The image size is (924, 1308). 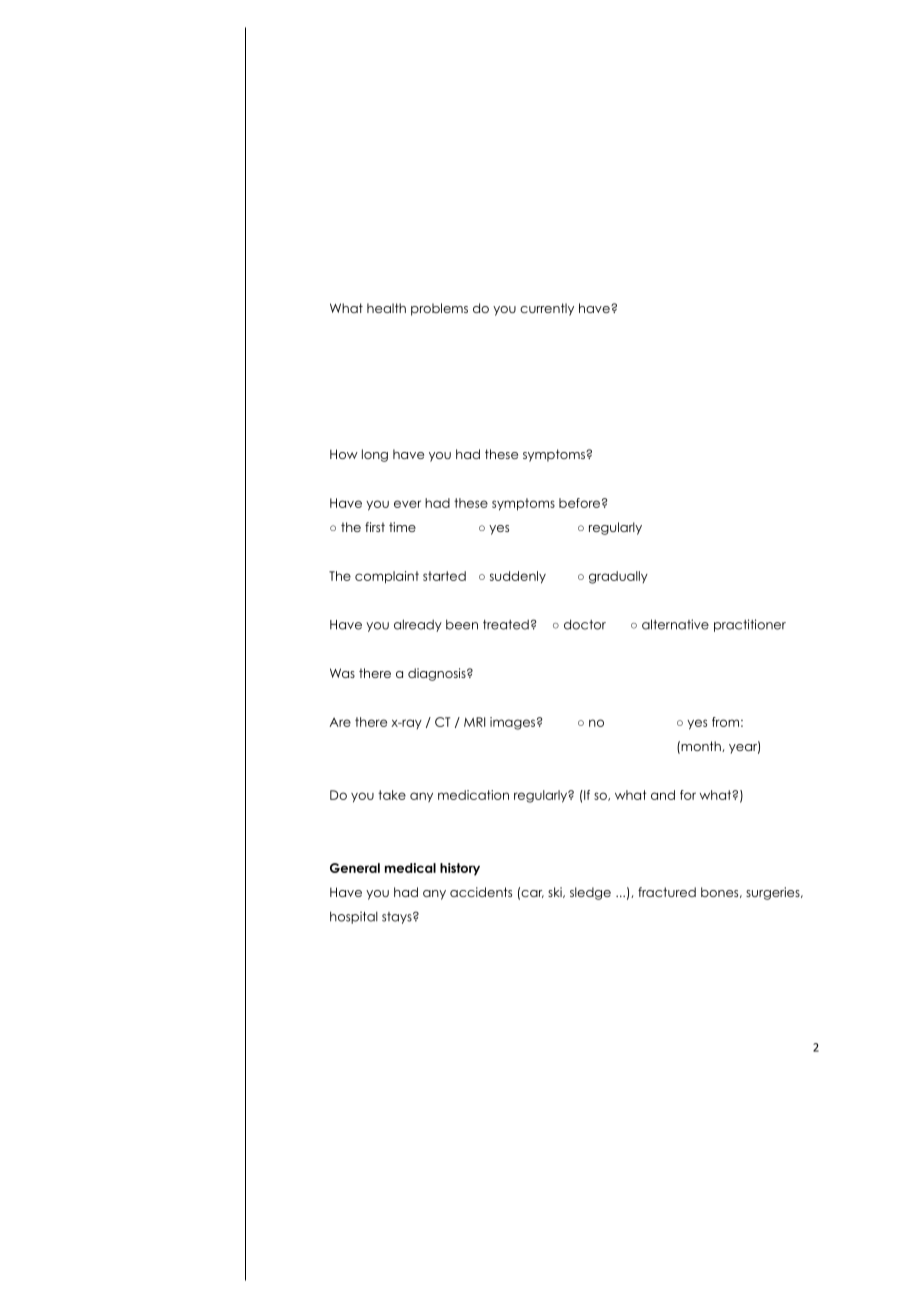 I want to click on health, so click(x=386, y=308).
